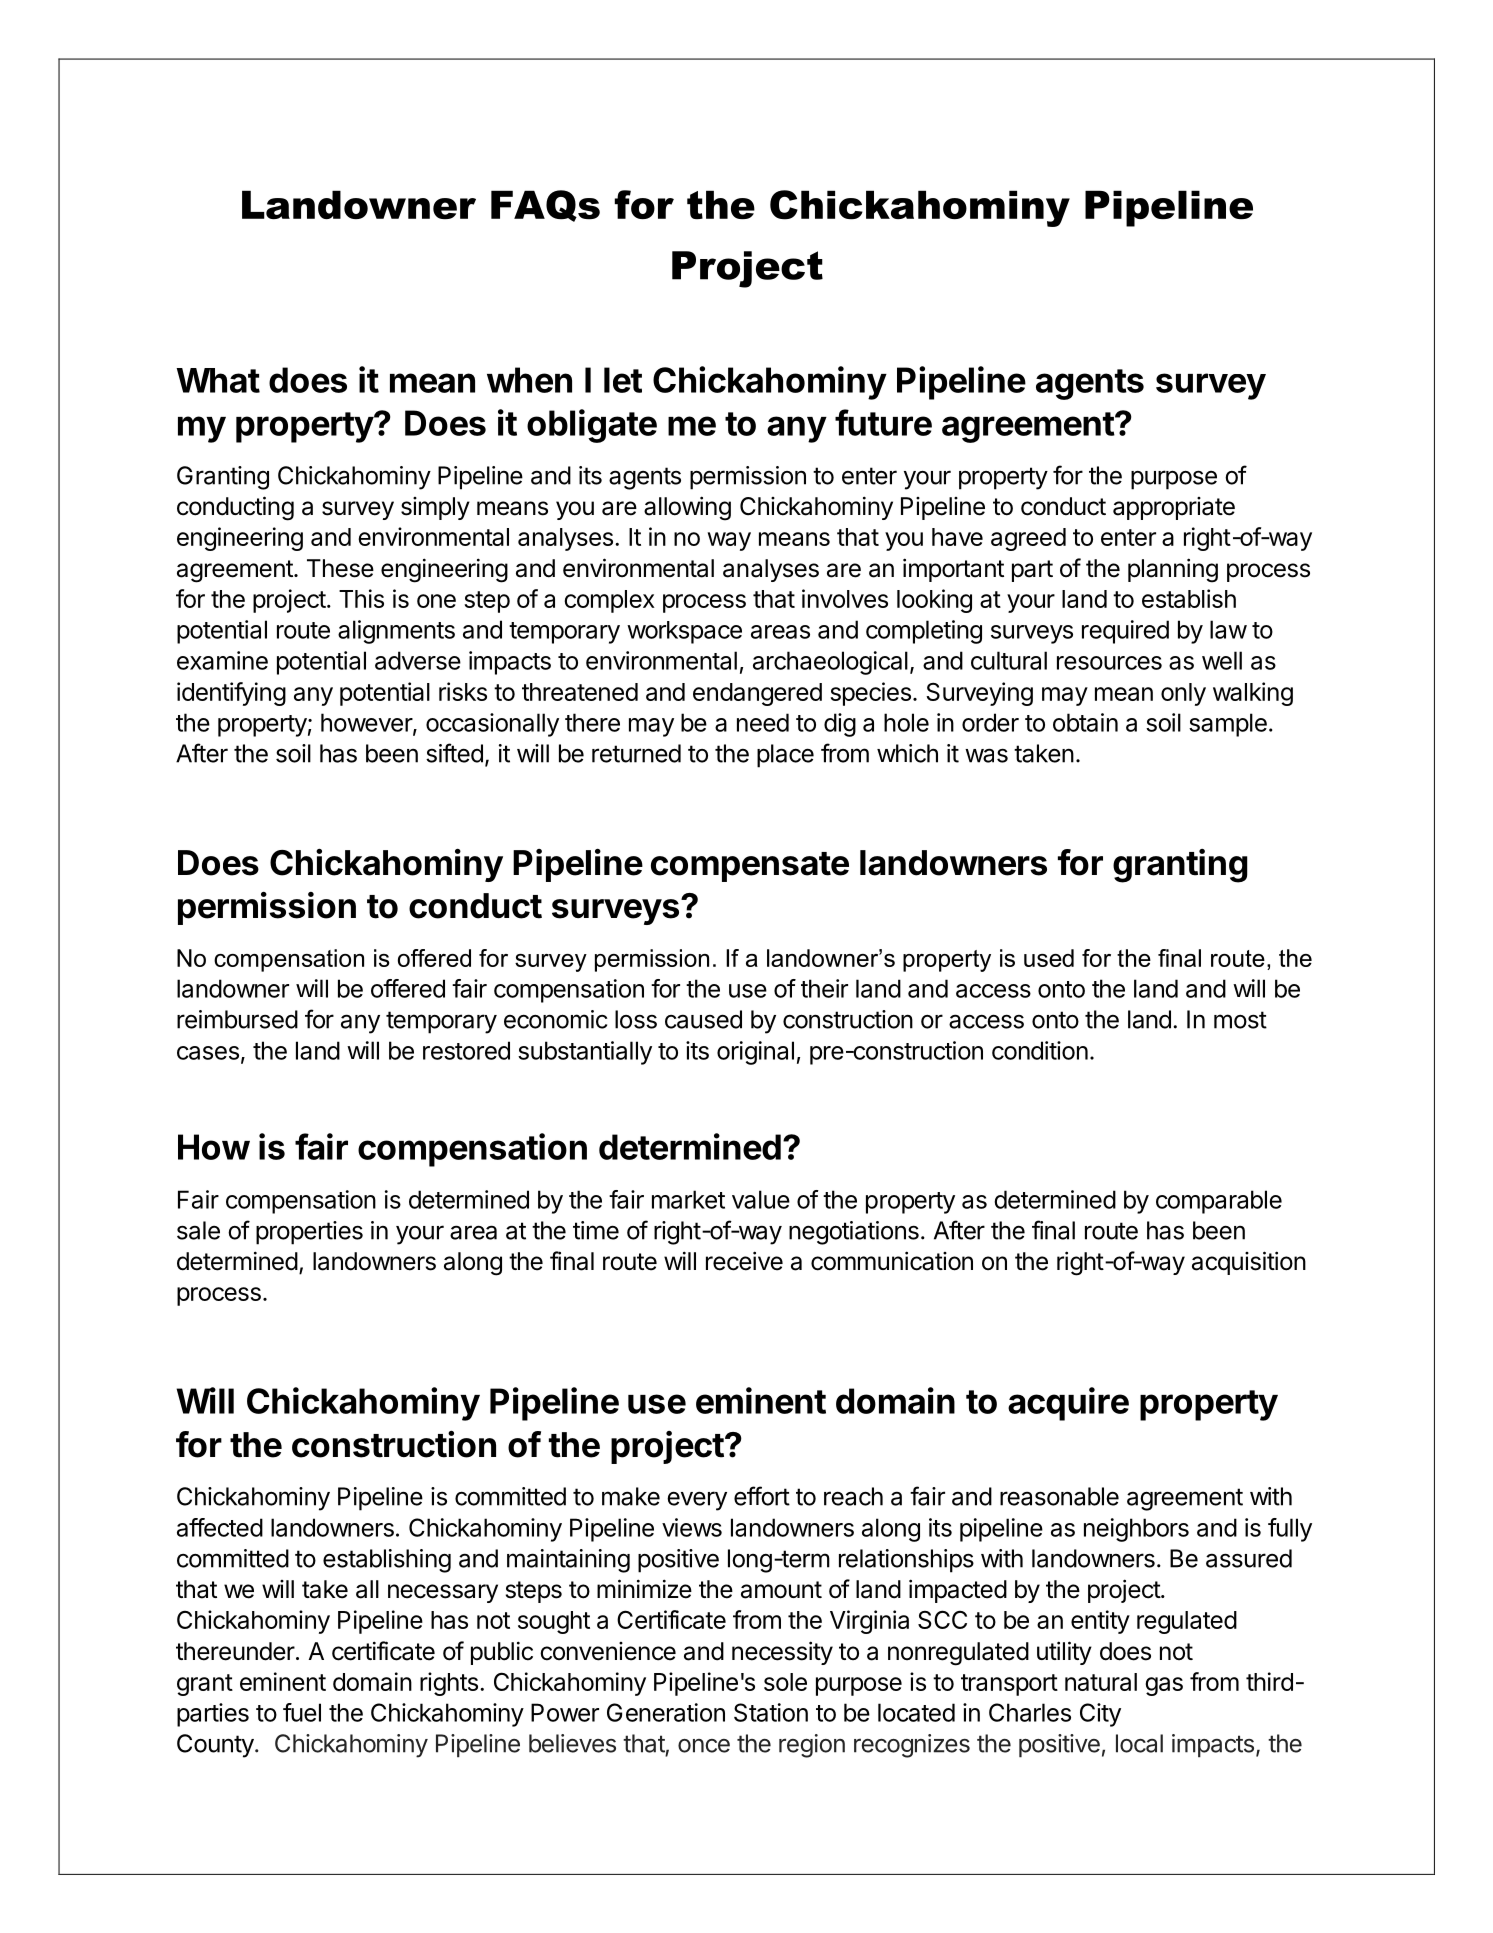 This document has height=1933, width=1493. I want to click on What, so click(218, 380).
